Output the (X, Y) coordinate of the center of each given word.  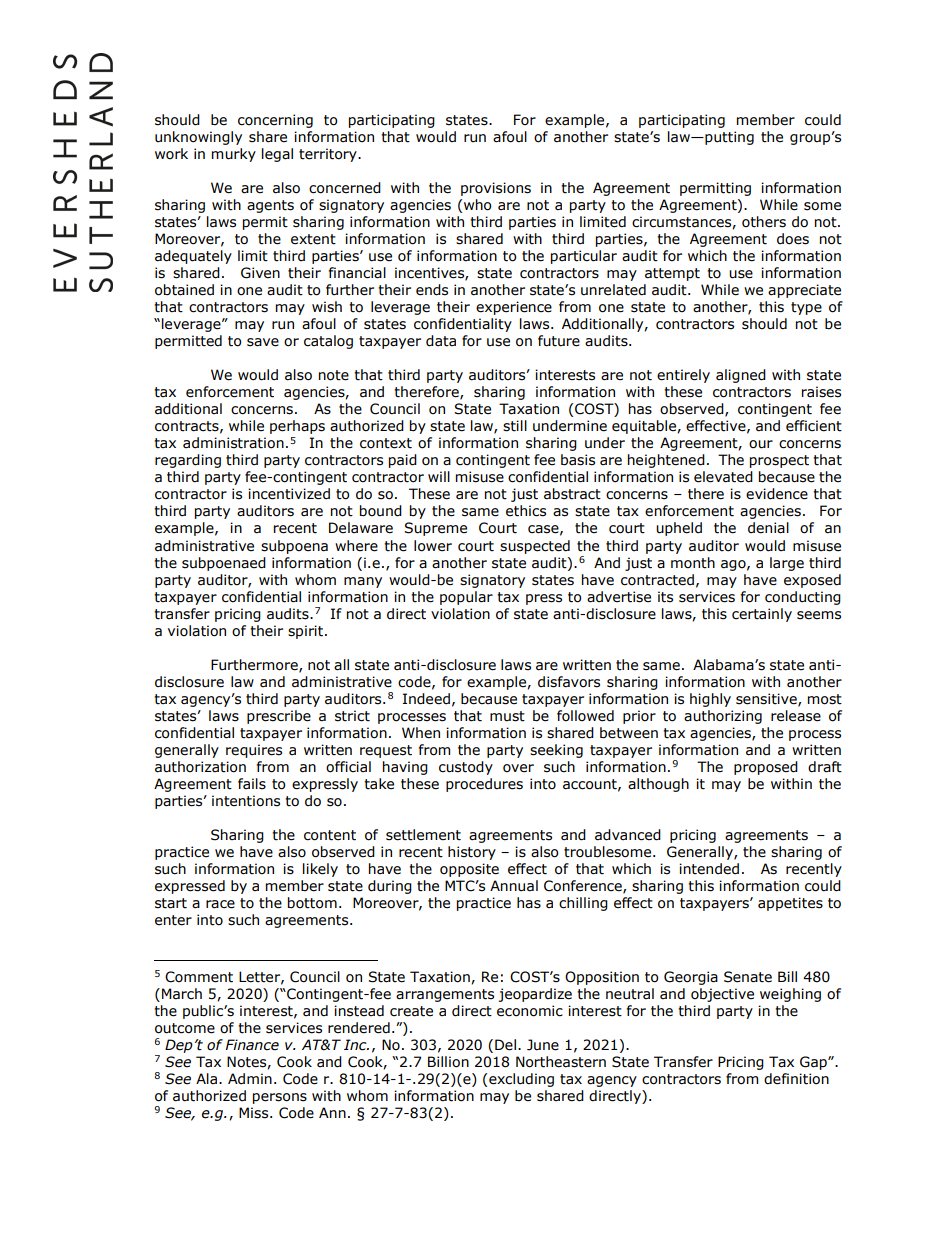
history (472, 853)
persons (280, 1098)
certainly (762, 615)
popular (466, 598)
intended (709, 869)
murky (234, 155)
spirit (307, 632)
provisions (496, 189)
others (764, 222)
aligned (741, 376)
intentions (246, 801)
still (515, 426)
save (263, 342)
